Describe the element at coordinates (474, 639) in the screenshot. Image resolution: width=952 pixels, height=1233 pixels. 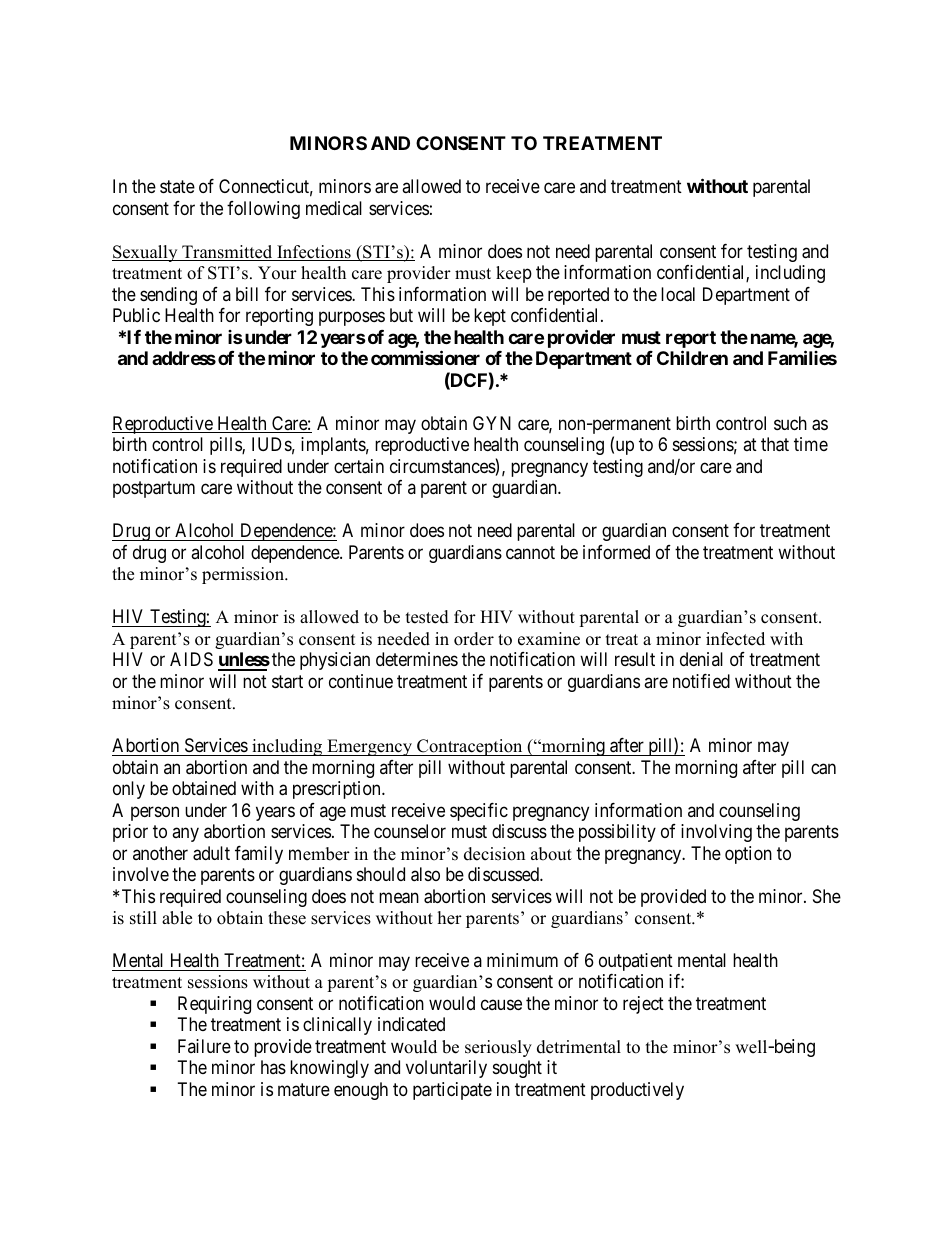
I see `order` at that location.
